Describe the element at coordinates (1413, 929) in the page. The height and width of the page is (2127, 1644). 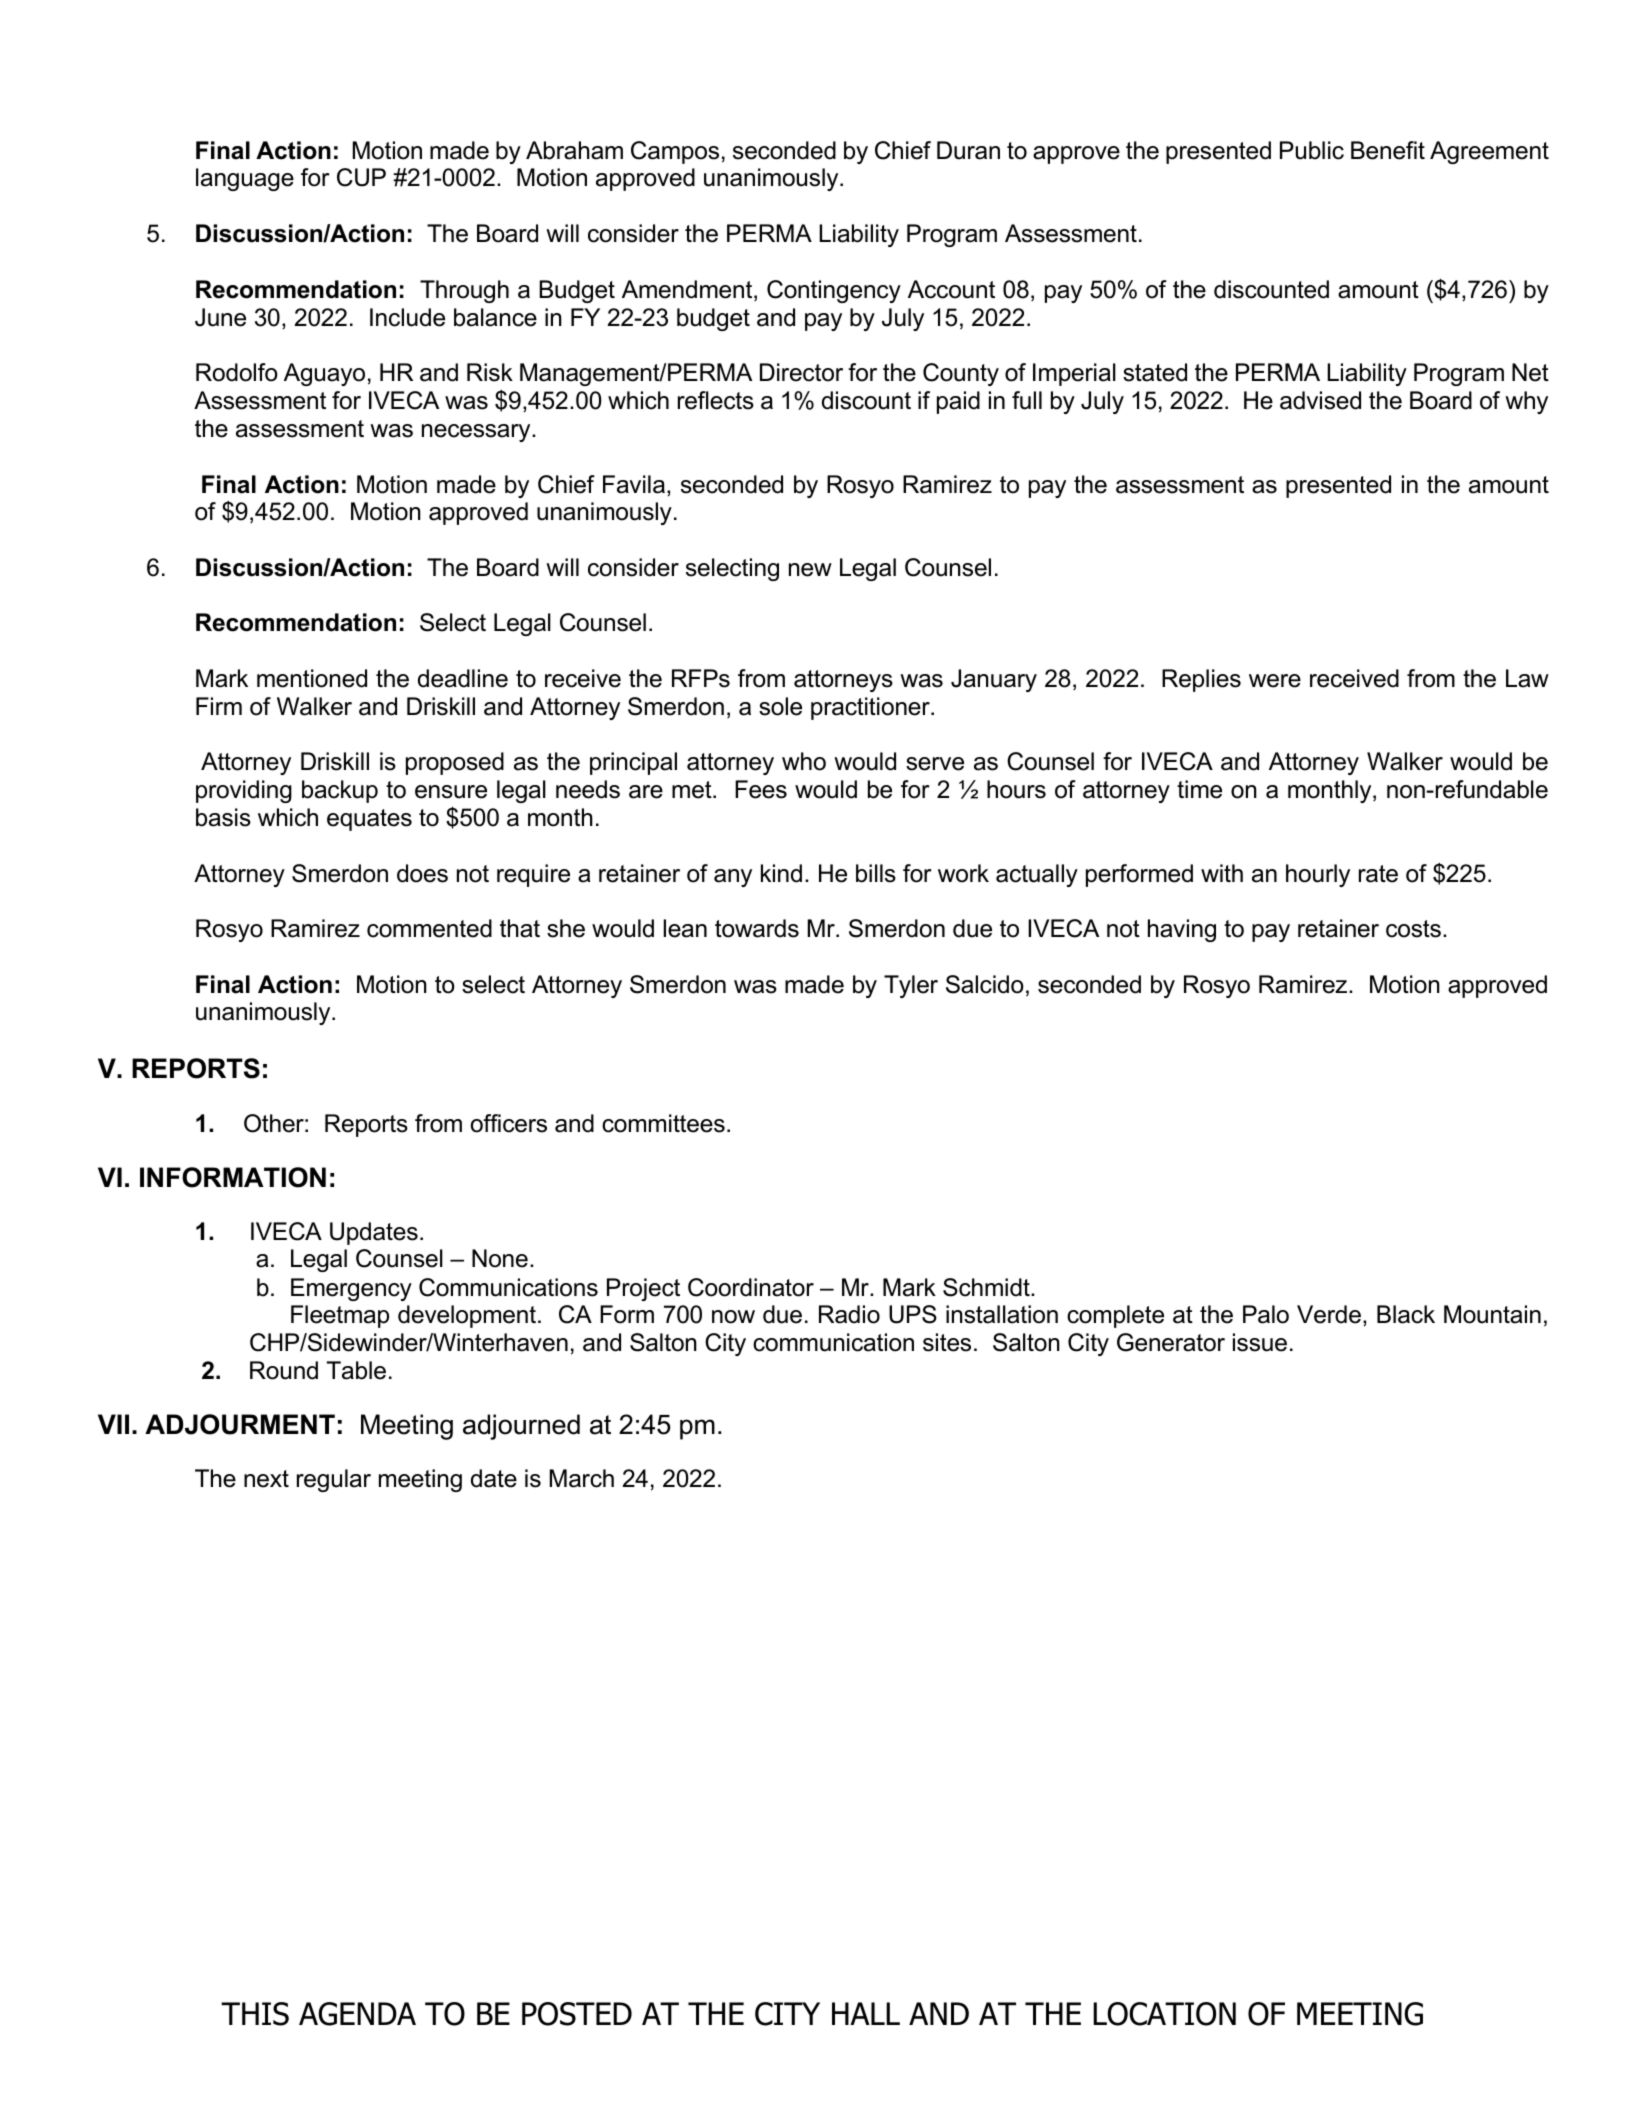
I see `costs` at that location.
